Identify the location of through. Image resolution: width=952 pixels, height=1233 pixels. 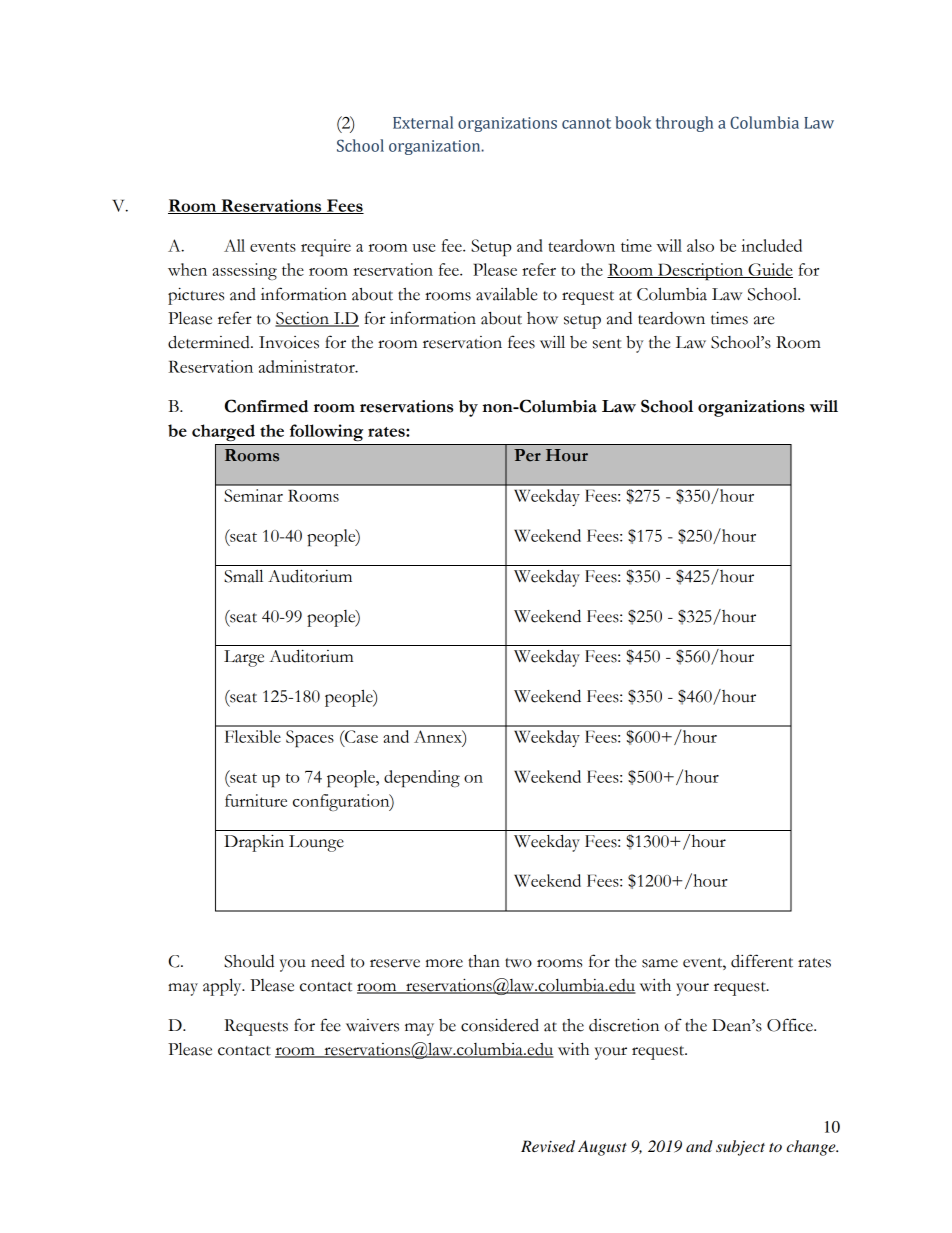
(684, 124).
